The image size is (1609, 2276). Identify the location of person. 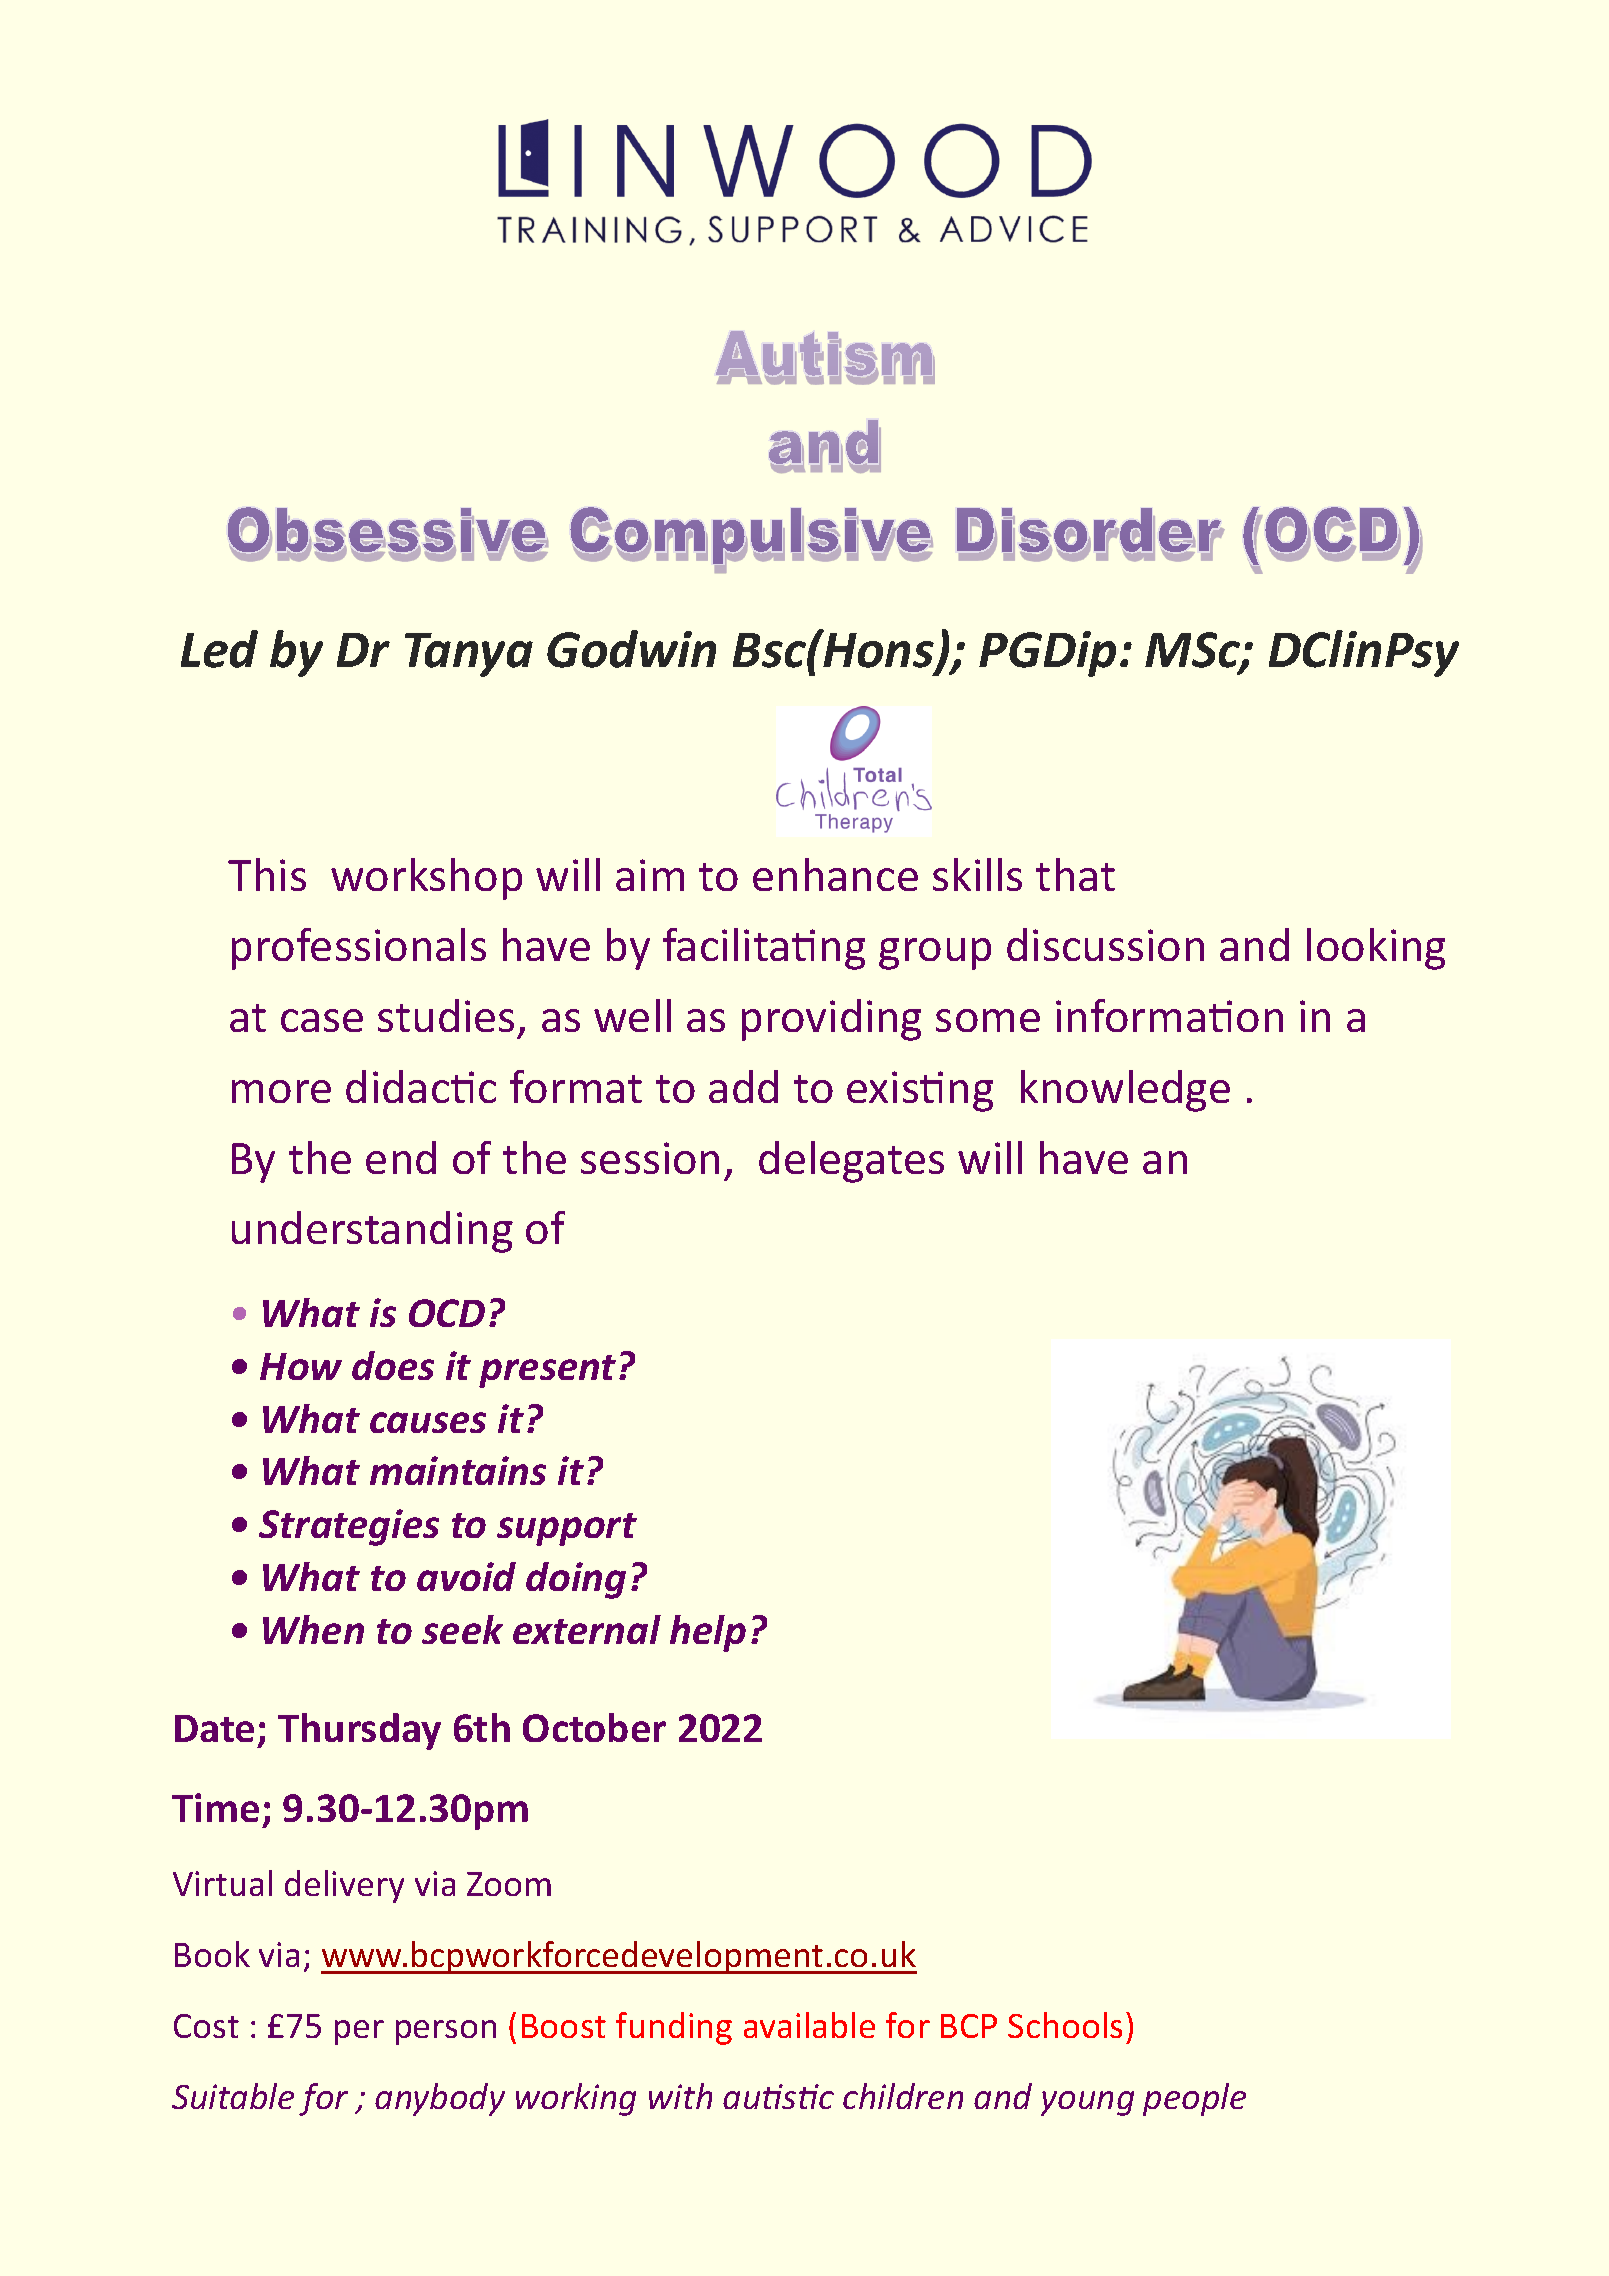
(446, 2032).
